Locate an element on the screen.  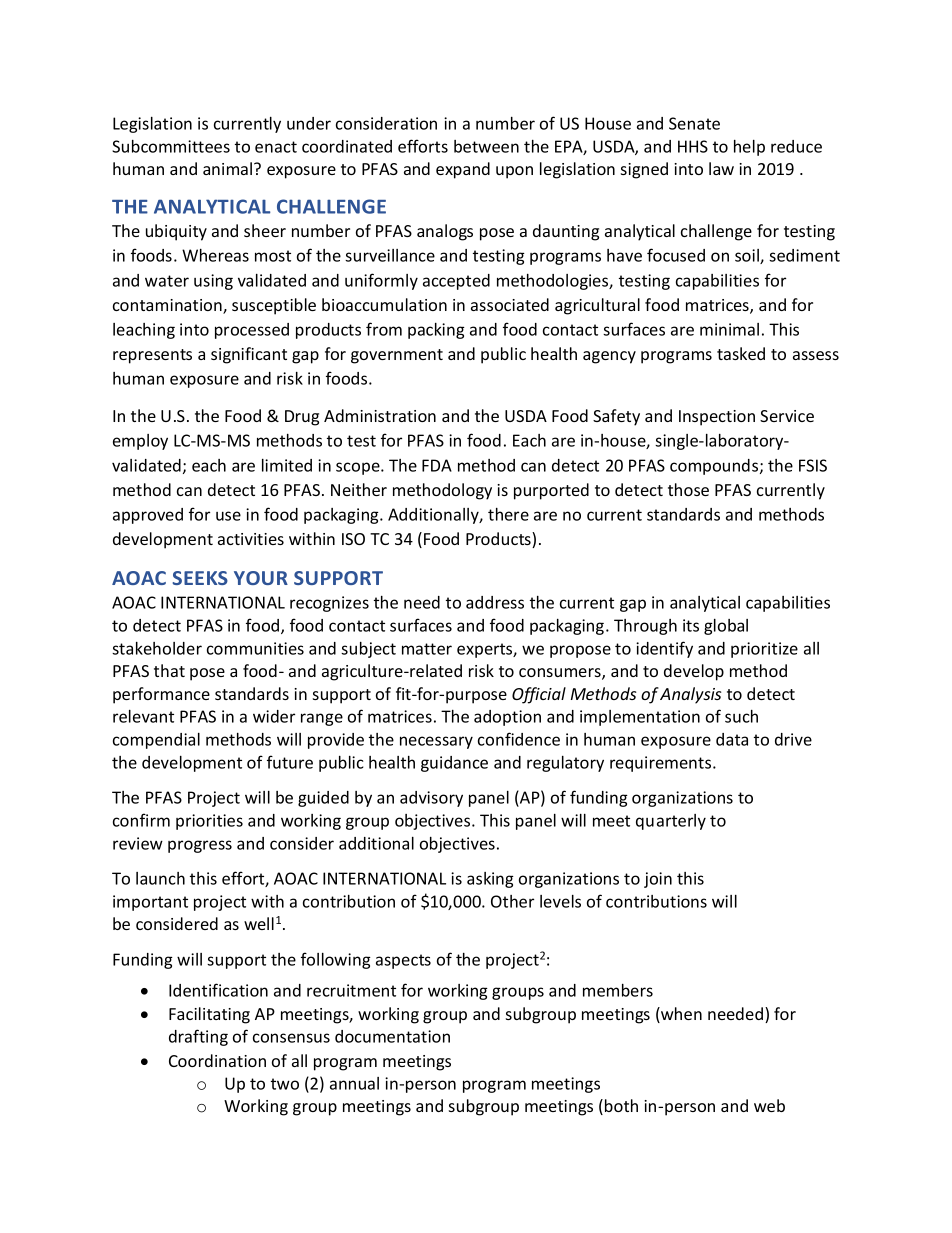
documentation is located at coordinates (392, 1036).
